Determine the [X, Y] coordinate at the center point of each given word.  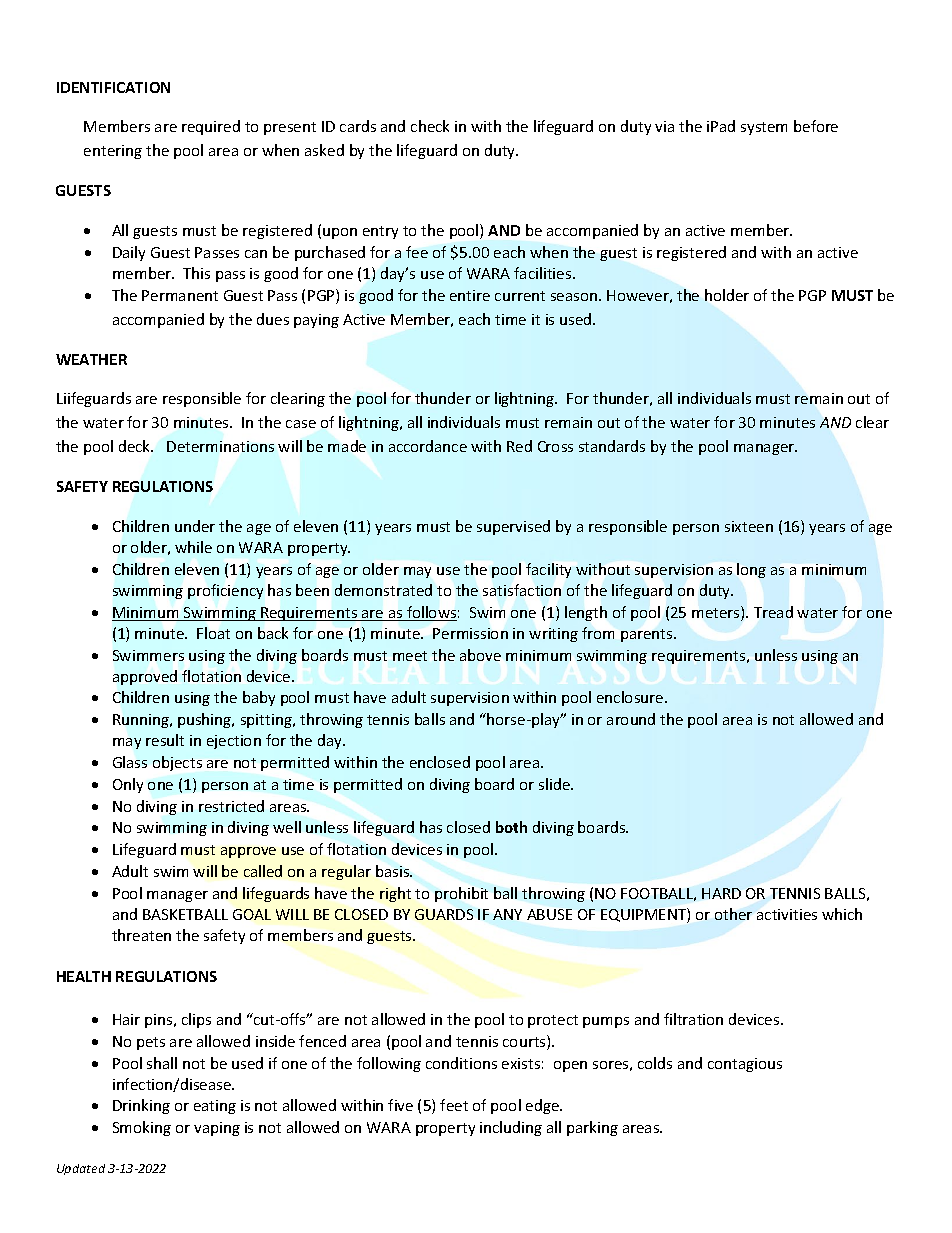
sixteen [749, 526]
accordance [428, 446]
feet [454, 1105]
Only [128, 785]
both [511, 827]
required [211, 127]
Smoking [142, 1128]
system [764, 128]
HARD [721, 893]
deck [136, 446]
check [430, 126]
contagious [745, 1065]
